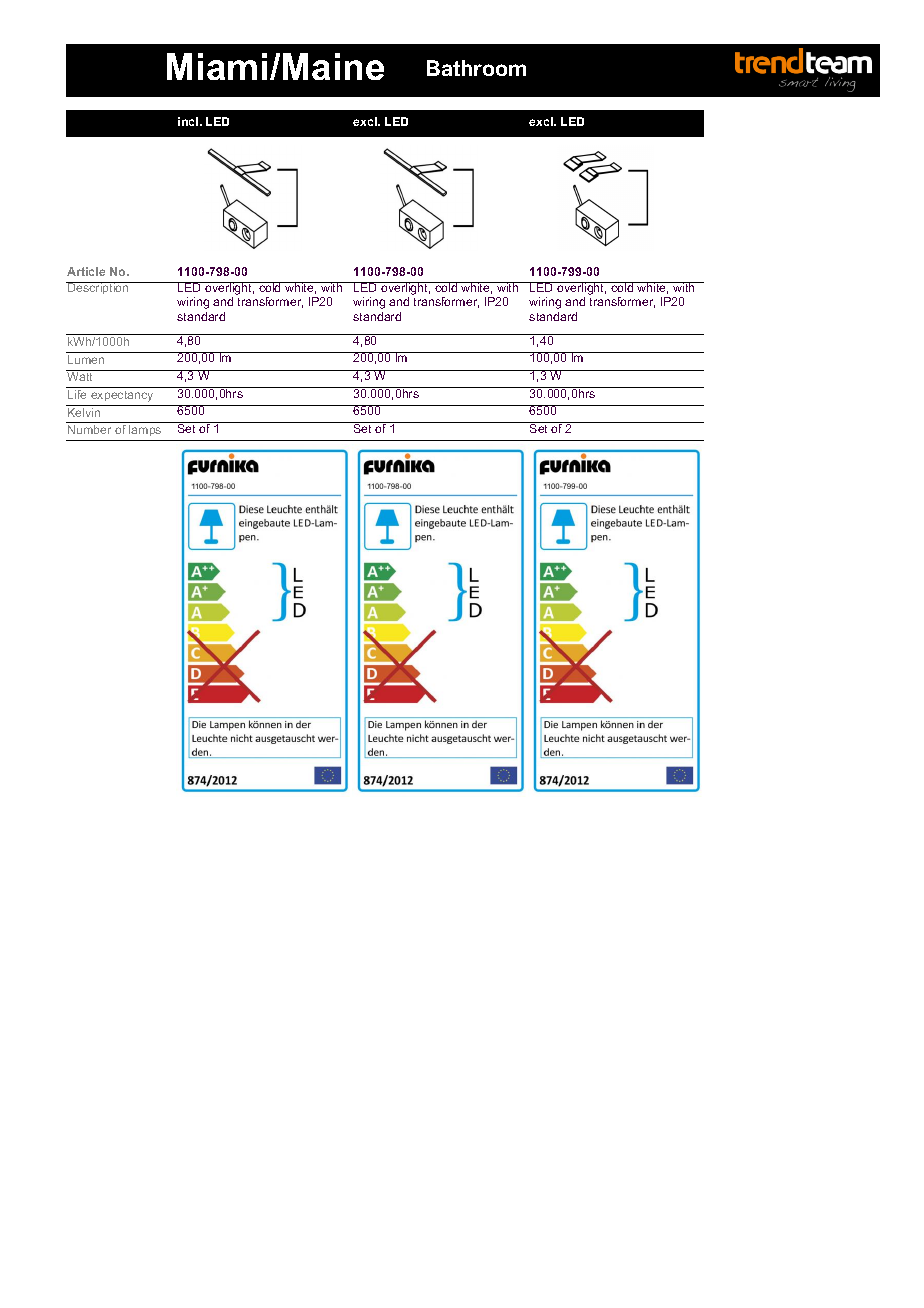  What do you see at coordinates (77, 394) in the screenshot?
I see `Life` at bounding box center [77, 394].
